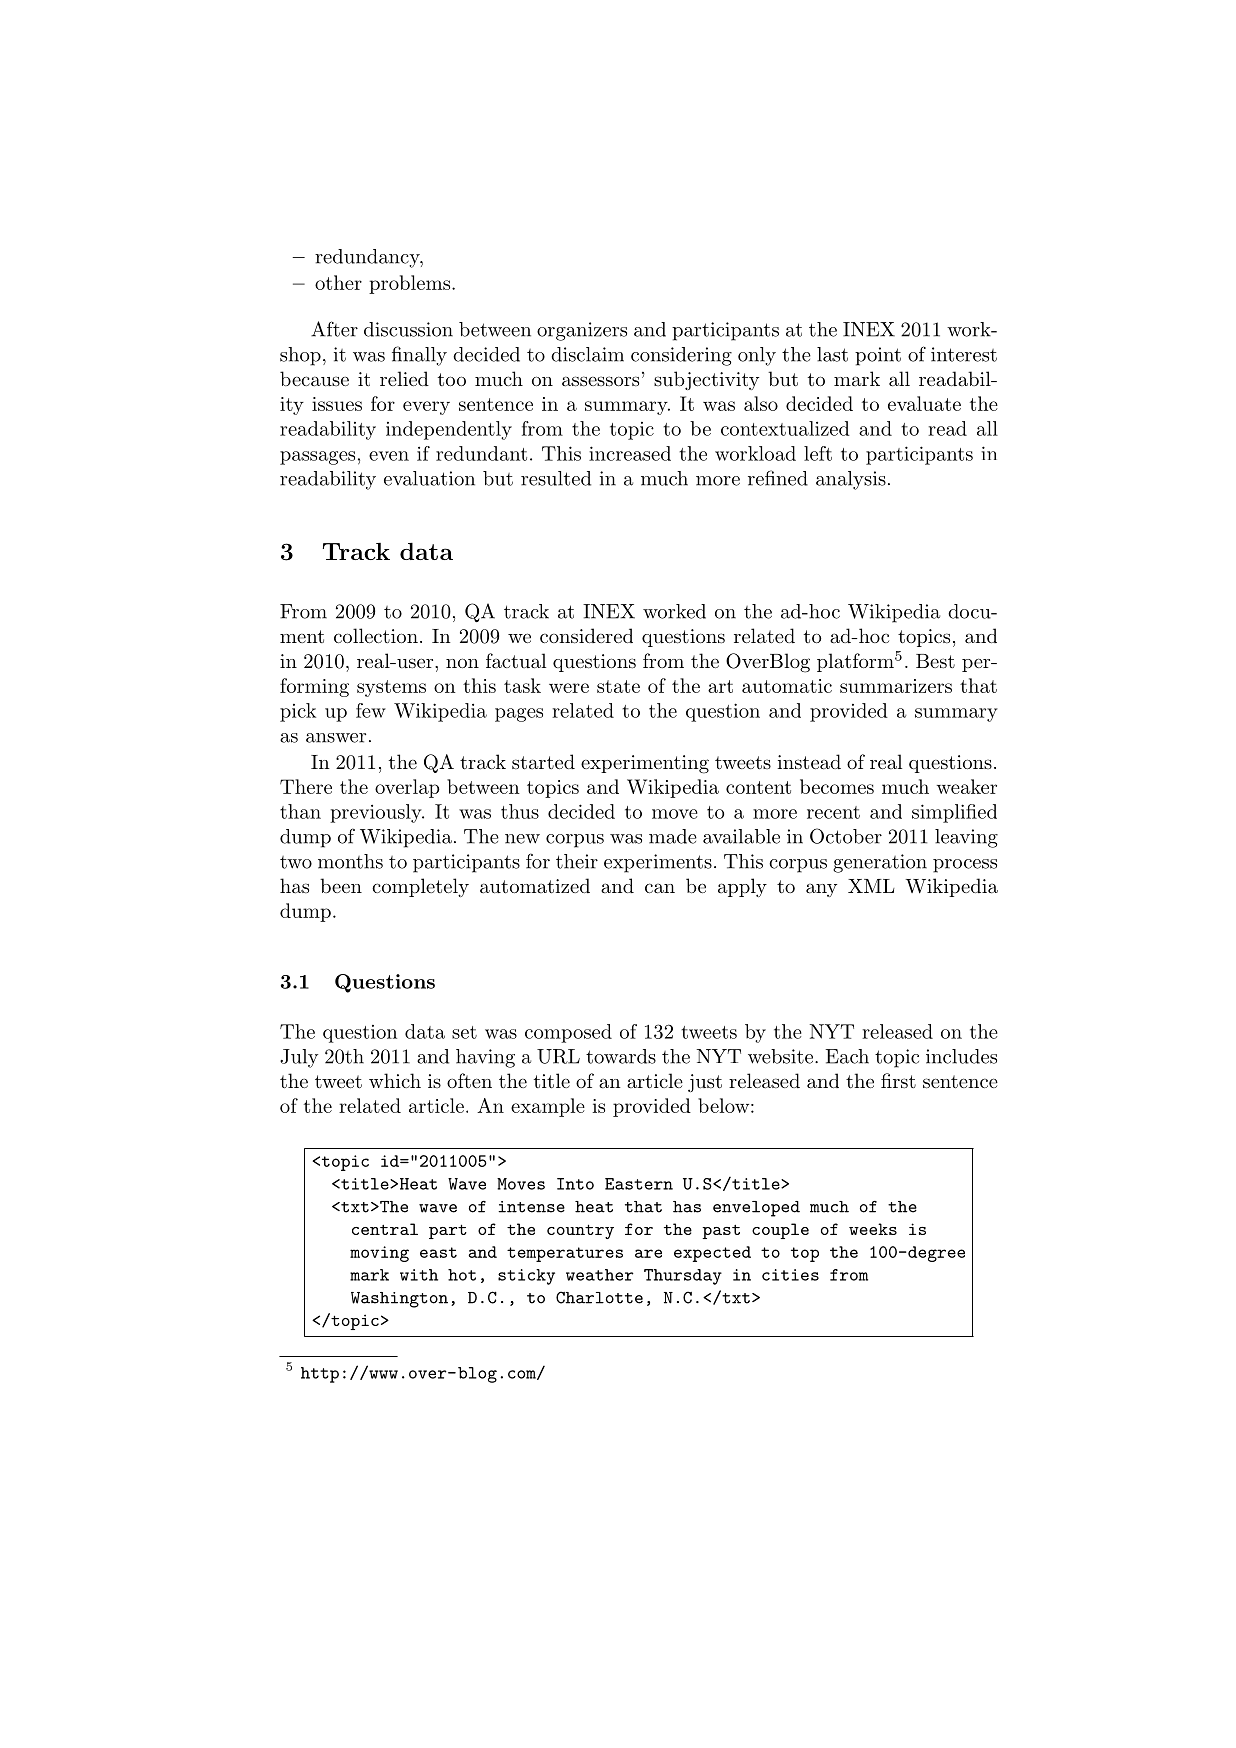 Image resolution: width=1236 pixels, height=1748 pixels. Describe the element at coordinates (898, 1081) in the screenshot. I see `first` at that location.
